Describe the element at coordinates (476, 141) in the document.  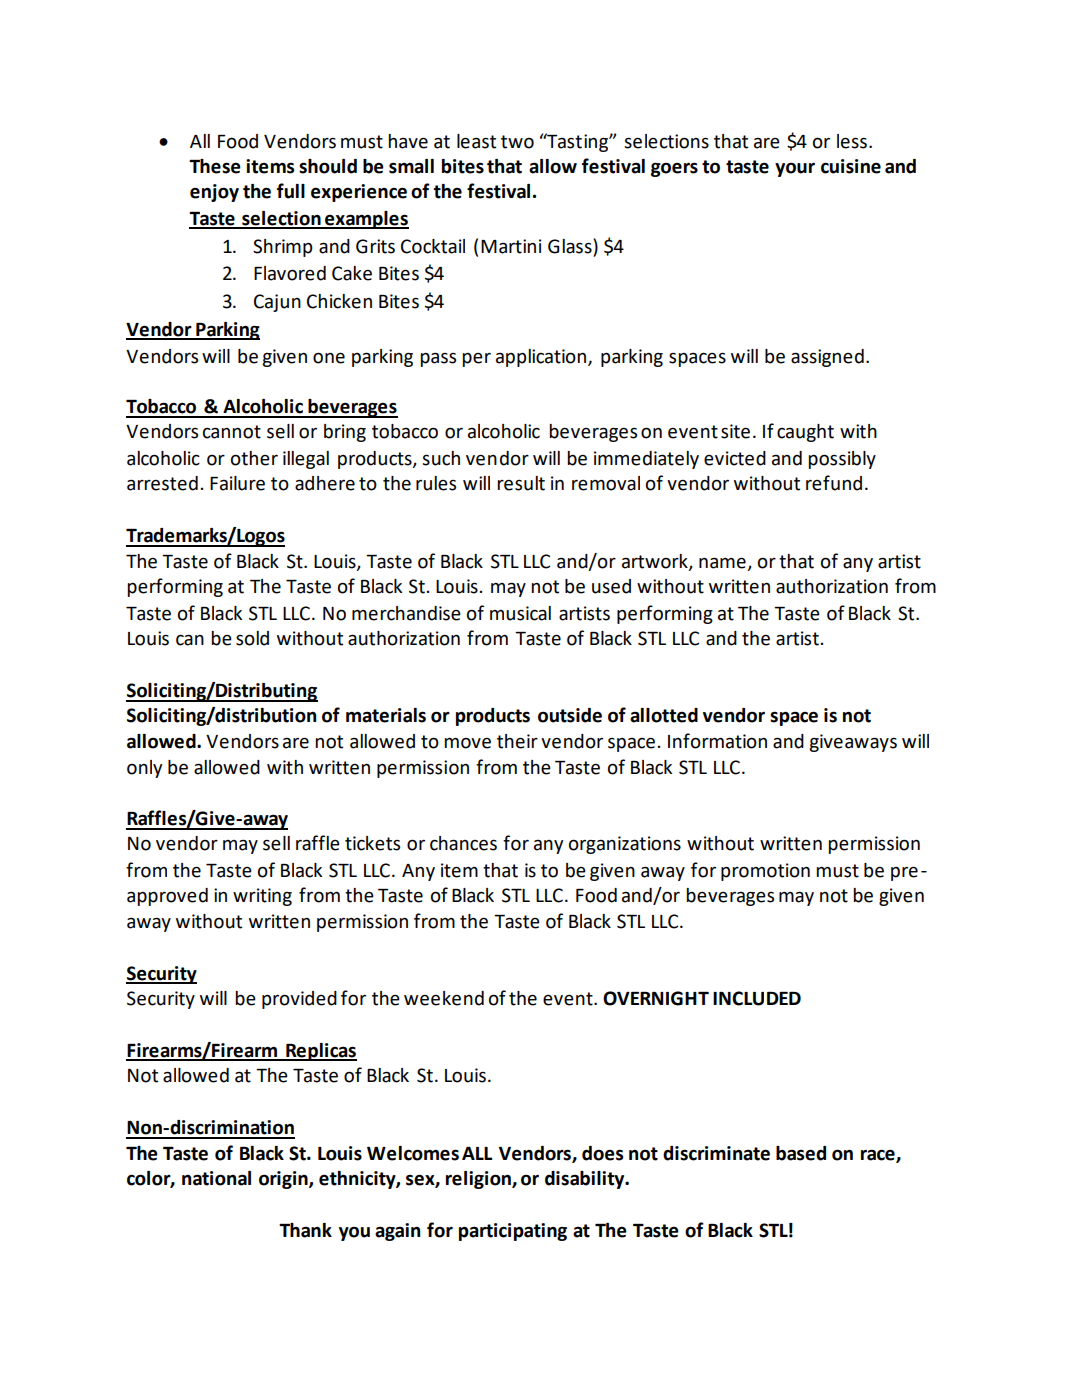
I see `least` at that location.
